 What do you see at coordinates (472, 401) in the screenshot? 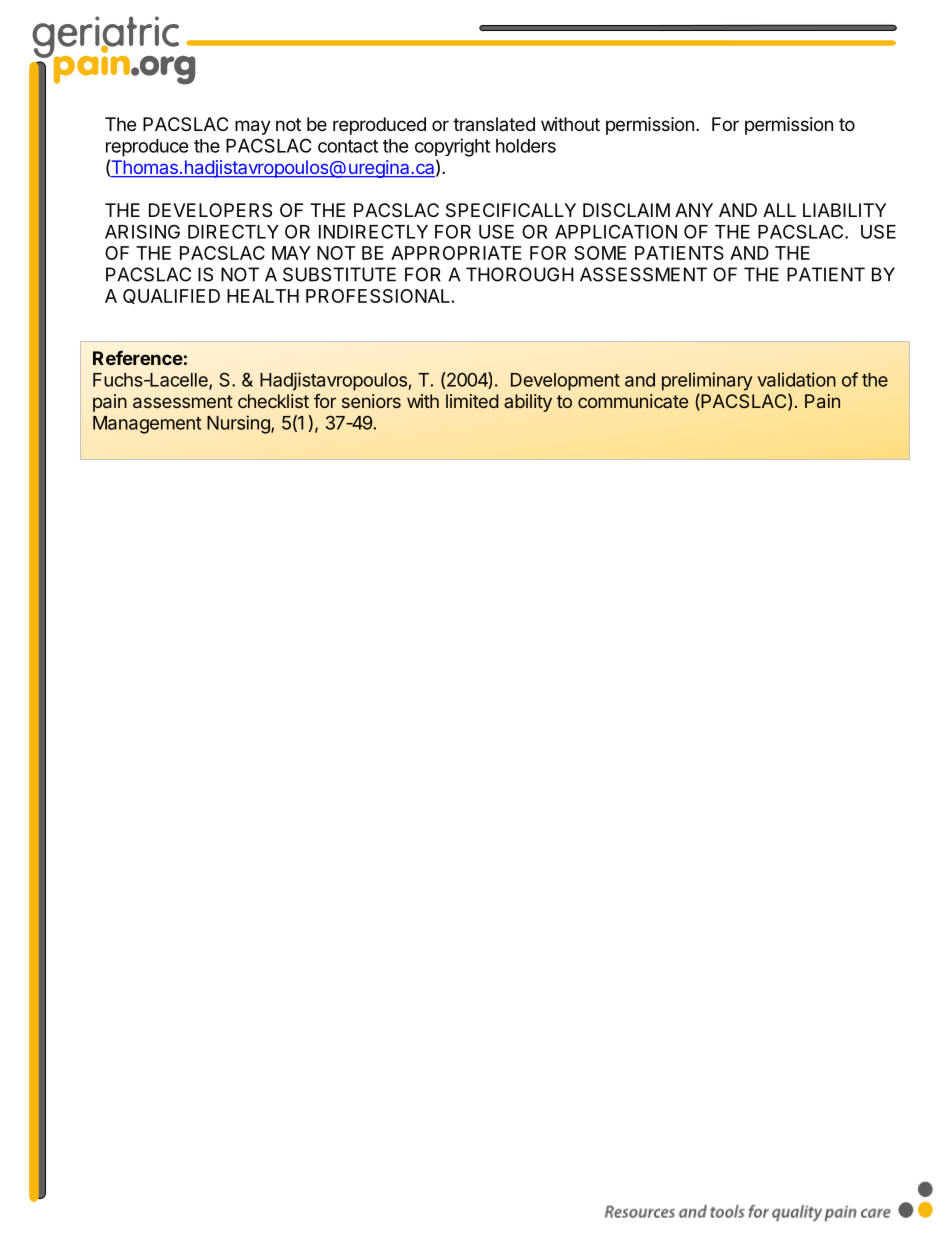
I see `limited` at bounding box center [472, 401].
